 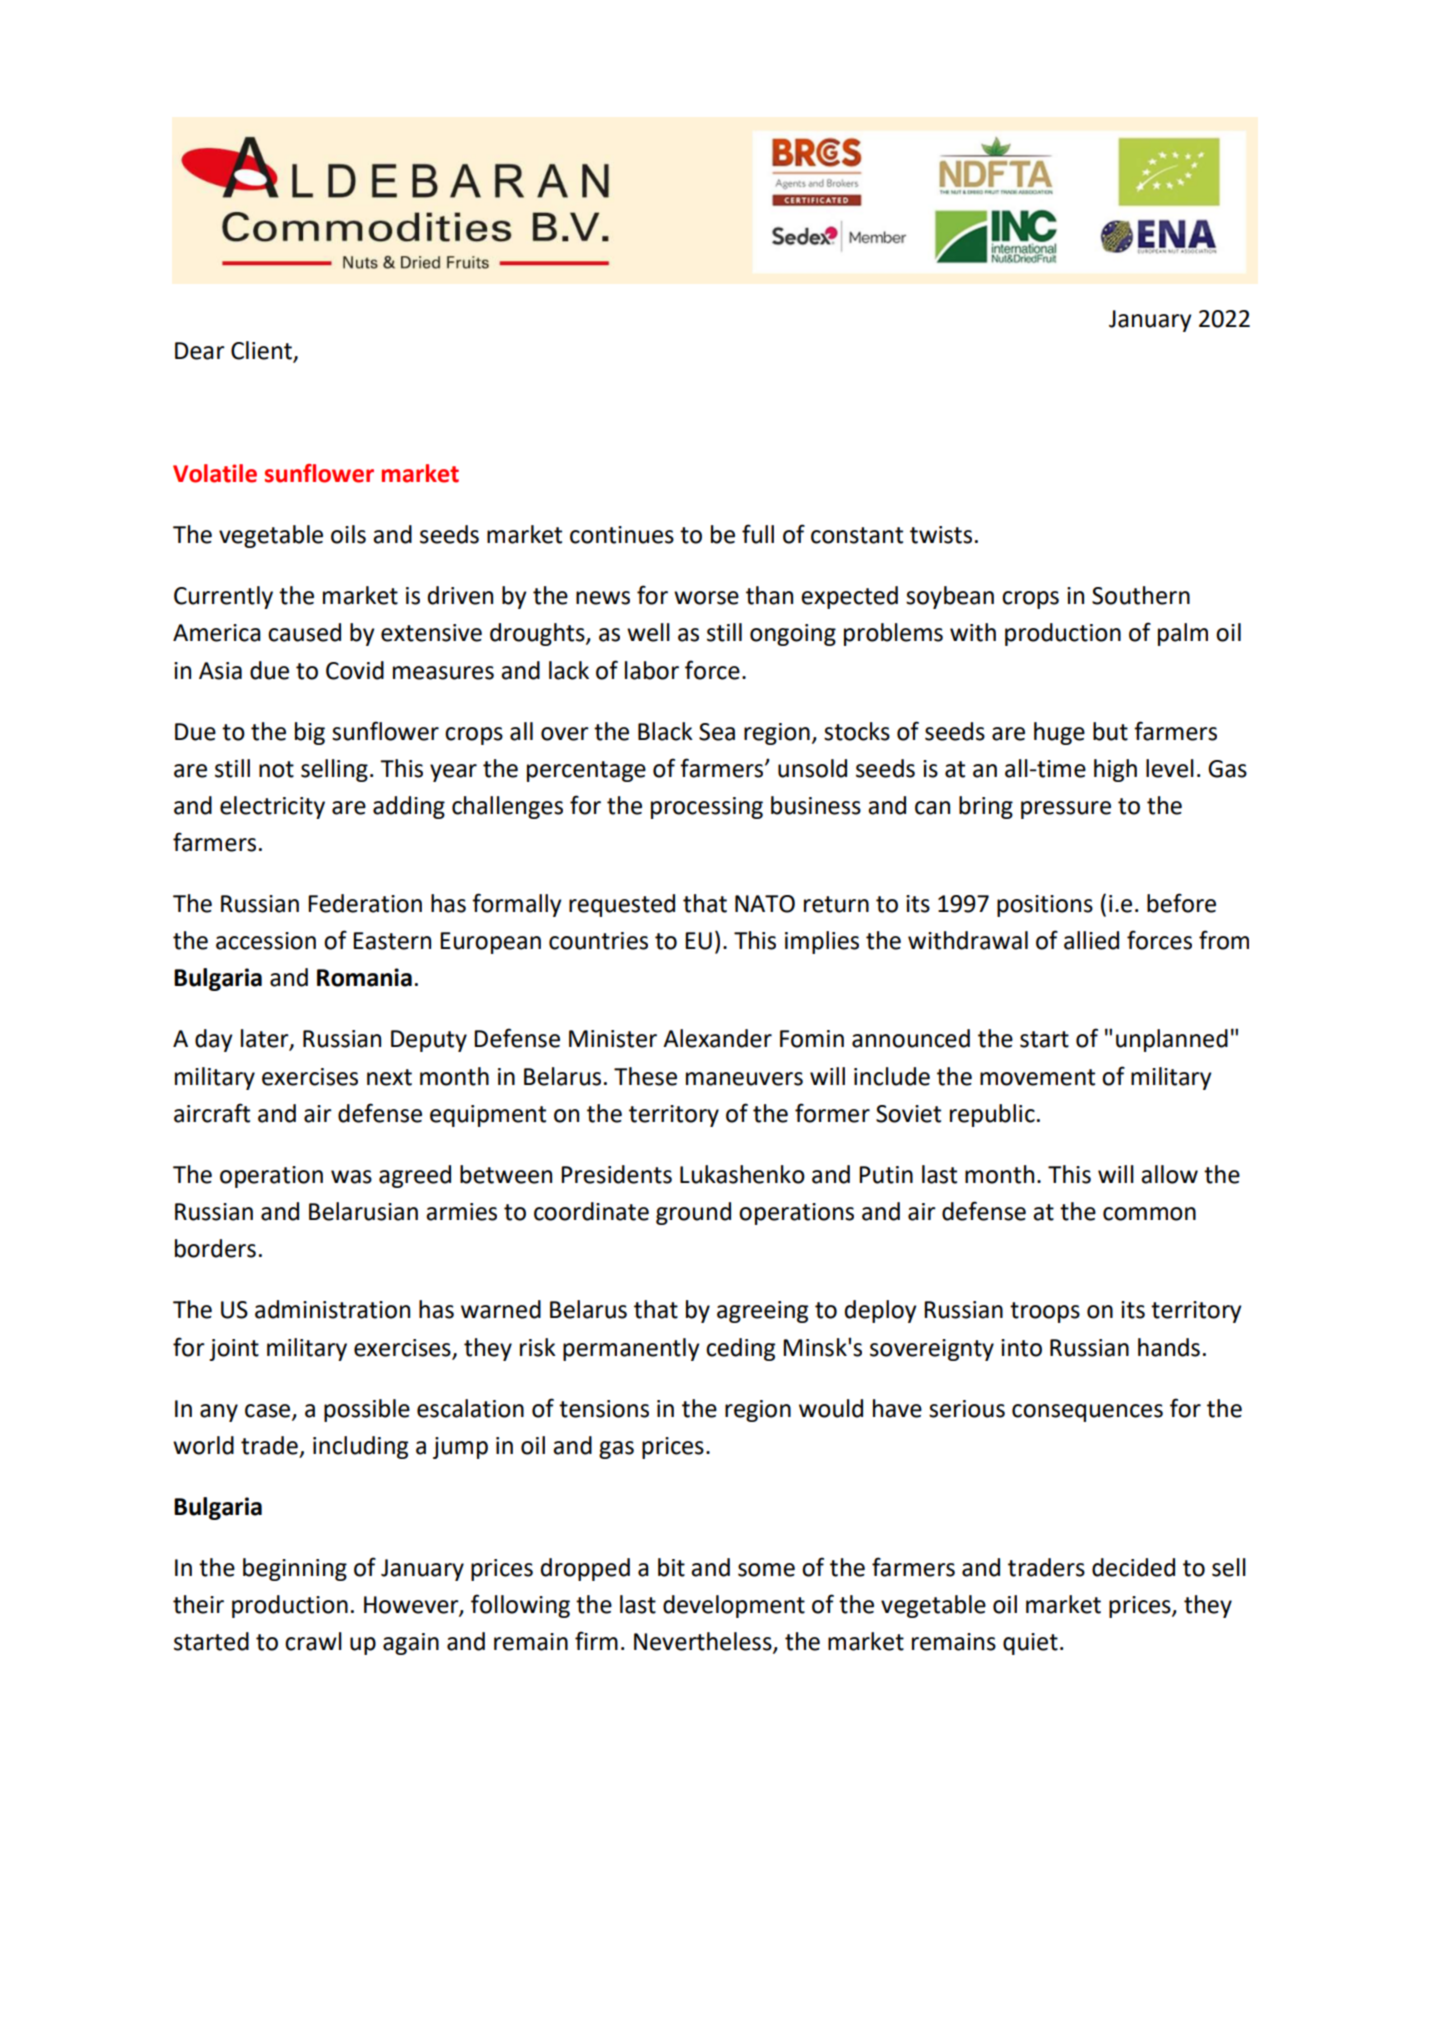 I want to click on administration, so click(x=332, y=1309).
